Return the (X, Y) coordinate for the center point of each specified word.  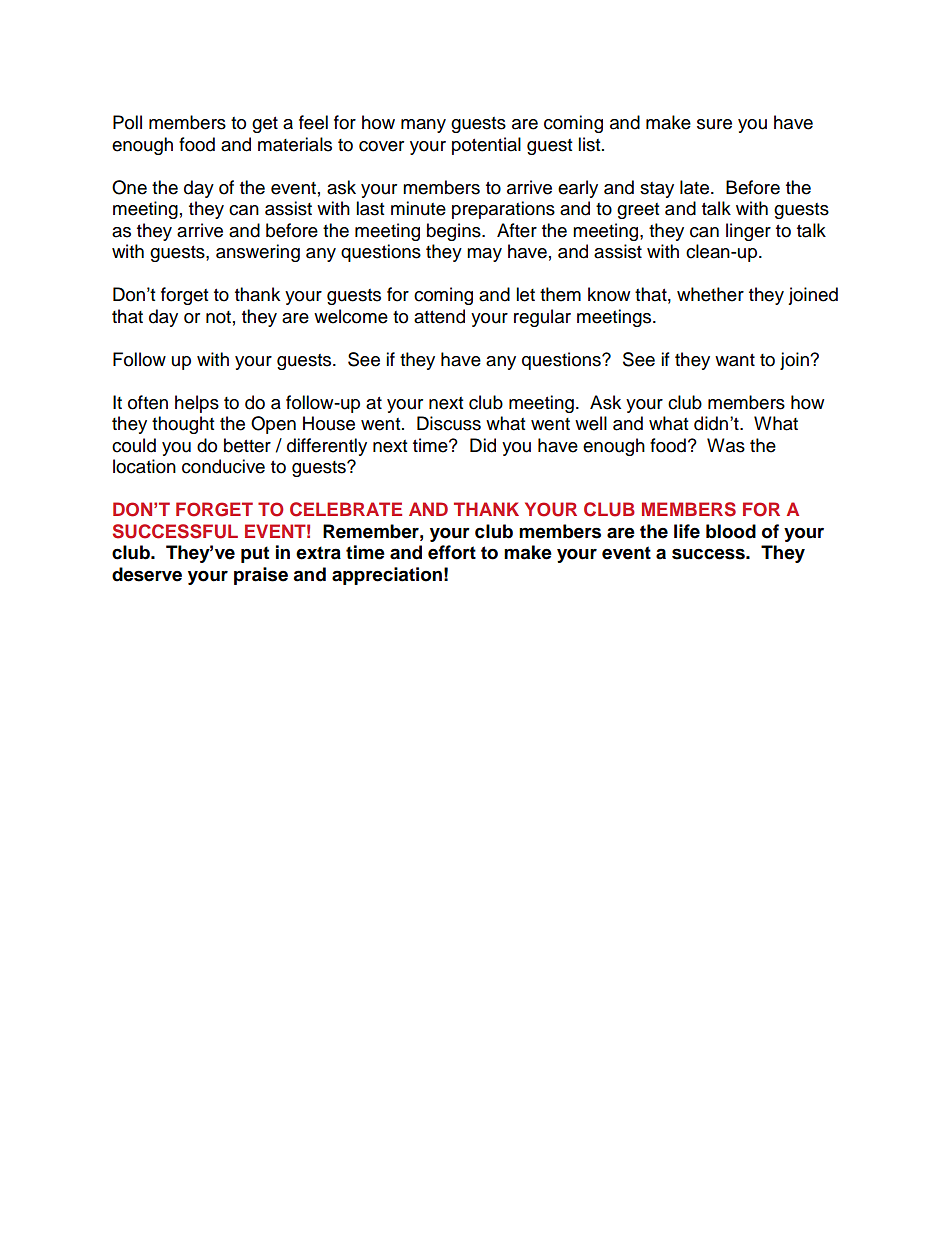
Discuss (449, 423)
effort (452, 552)
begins (455, 232)
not (218, 317)
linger (748, 232)
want (735, 360)
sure (714, 124)
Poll (127, 122)
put (255, 554)
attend (439, 316)
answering (258, 253)
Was (726, 445)
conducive (223, 466)
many (423, 126)
